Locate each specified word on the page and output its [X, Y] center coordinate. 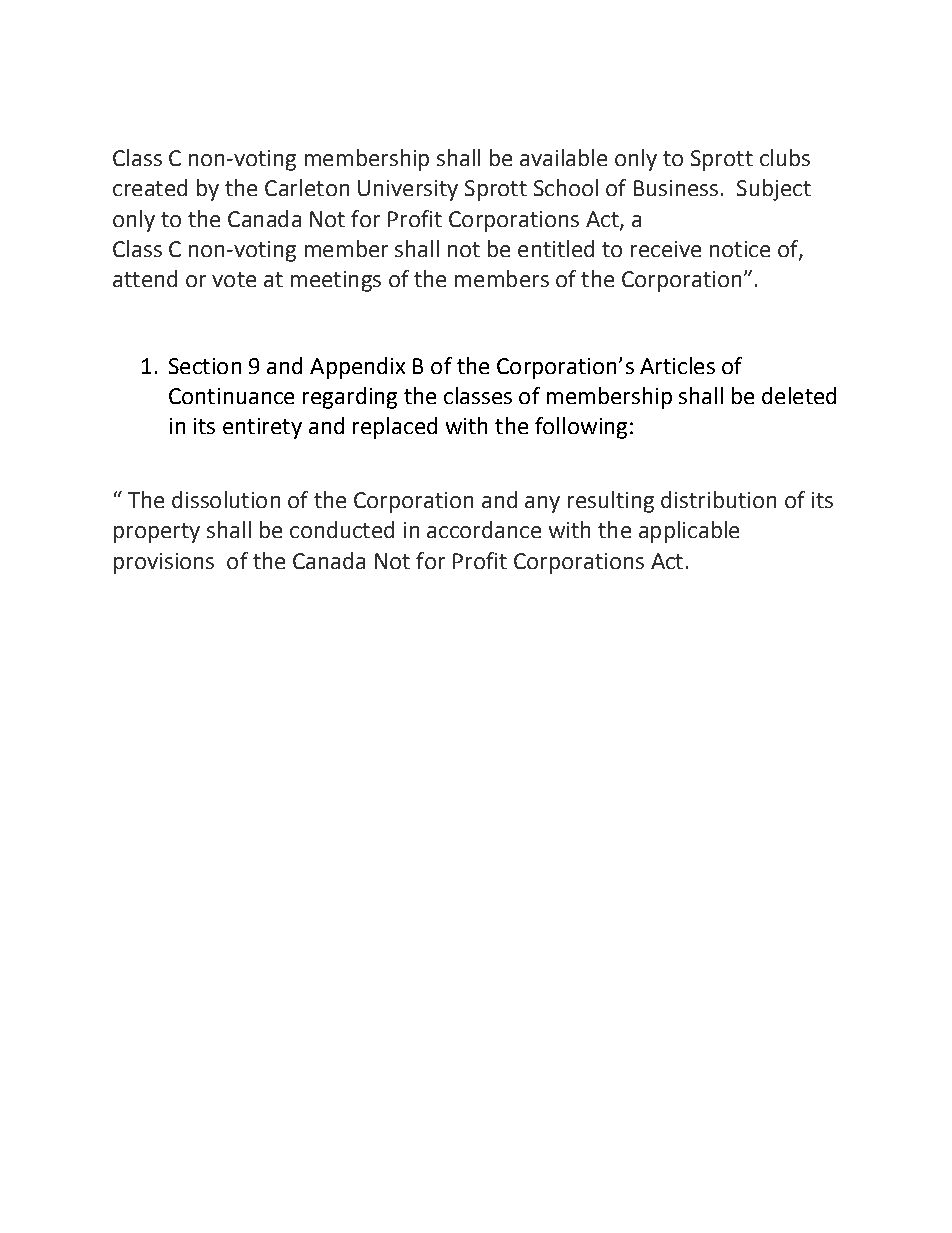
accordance [484, 529]
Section [205, 366]
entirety [262, 428]
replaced [395, 428]
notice [740, 249]
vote [234, 279]
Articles [677, 365]
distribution [718, 499]
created [150, 187]
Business [676, 188]
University [408, 190]
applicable [689, 532]
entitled [556, 248]
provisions [164, 563]
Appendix [357, 368]
